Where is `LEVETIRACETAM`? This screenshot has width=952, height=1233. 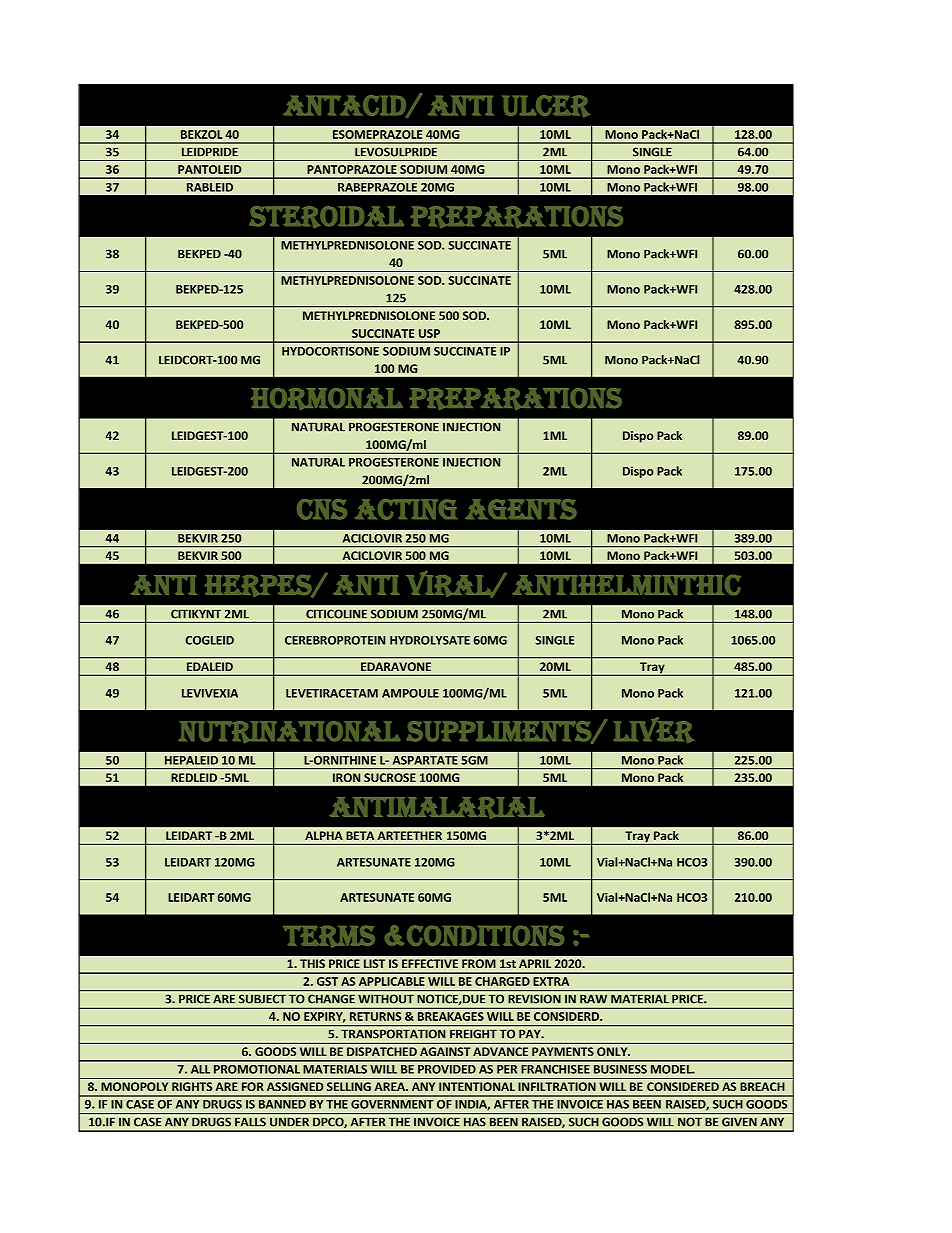 LEVETIRACETAM is located at coordinates (332, 693).
